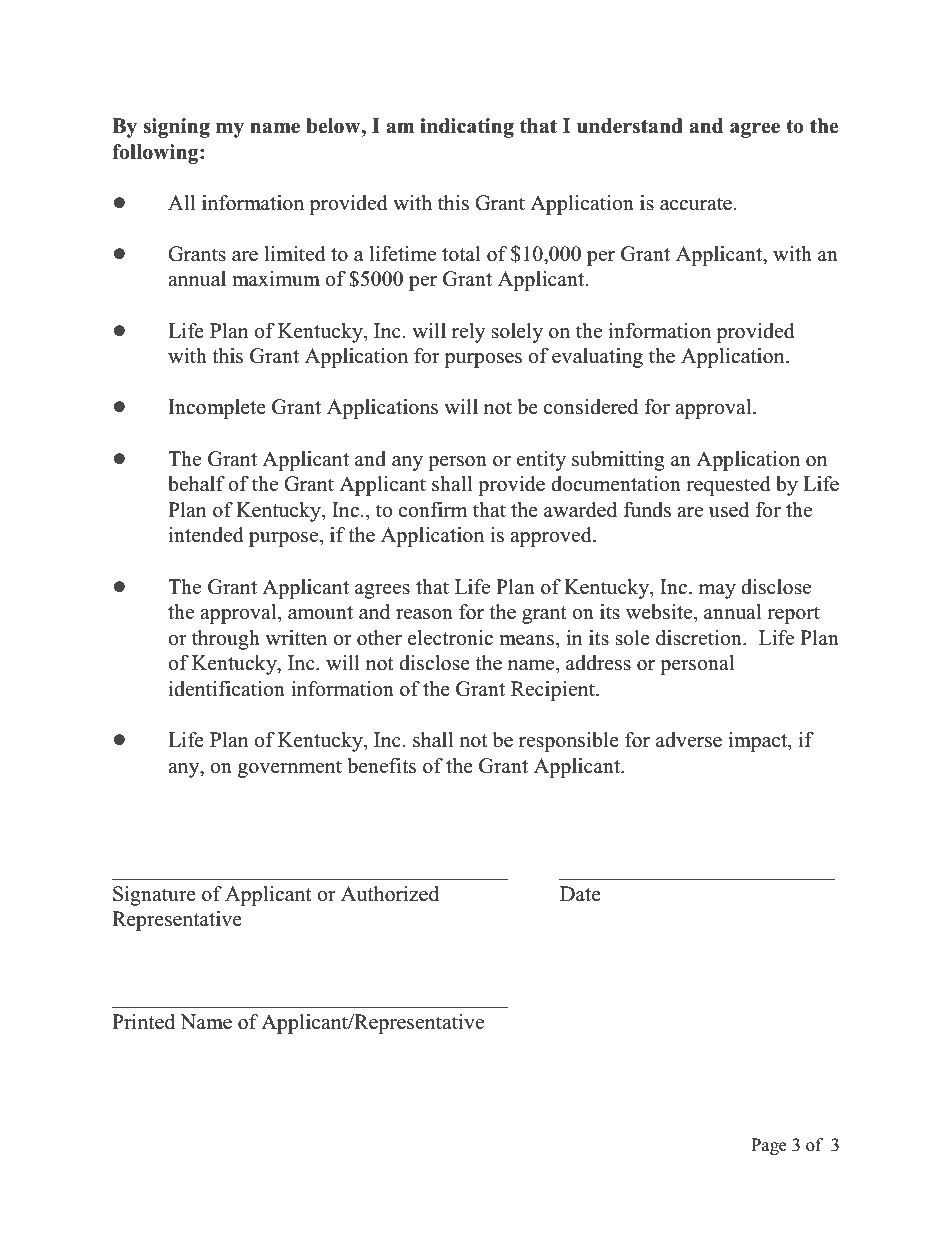 The width and height of the screenshot is (952, 1233). I want to click on indicating, so click(467, 128).
